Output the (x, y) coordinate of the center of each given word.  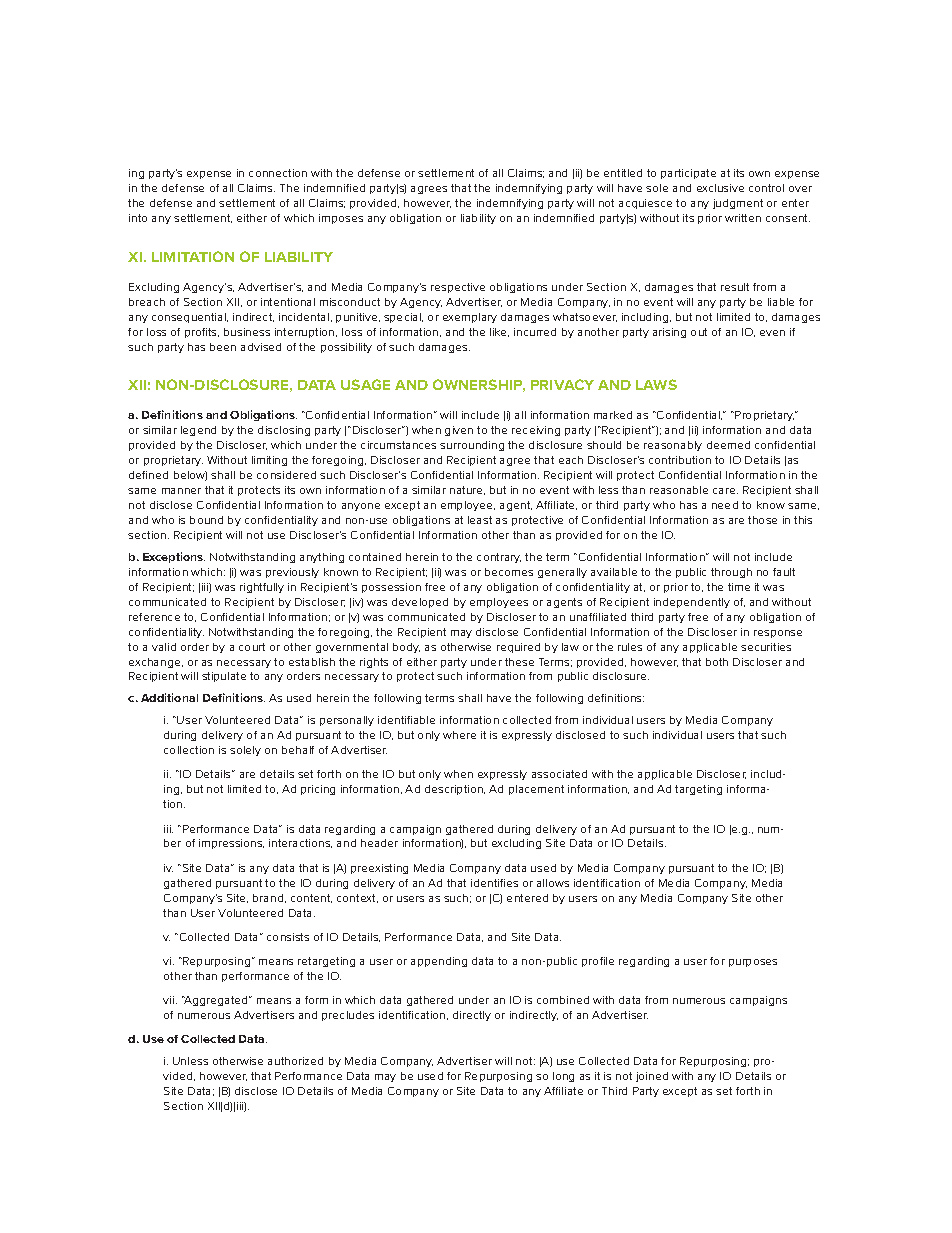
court (252, 647)
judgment (738, 204)
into (138, 218)
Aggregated (216, 1001)
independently (692, 603)
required (518, 648)
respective (458, 288)
